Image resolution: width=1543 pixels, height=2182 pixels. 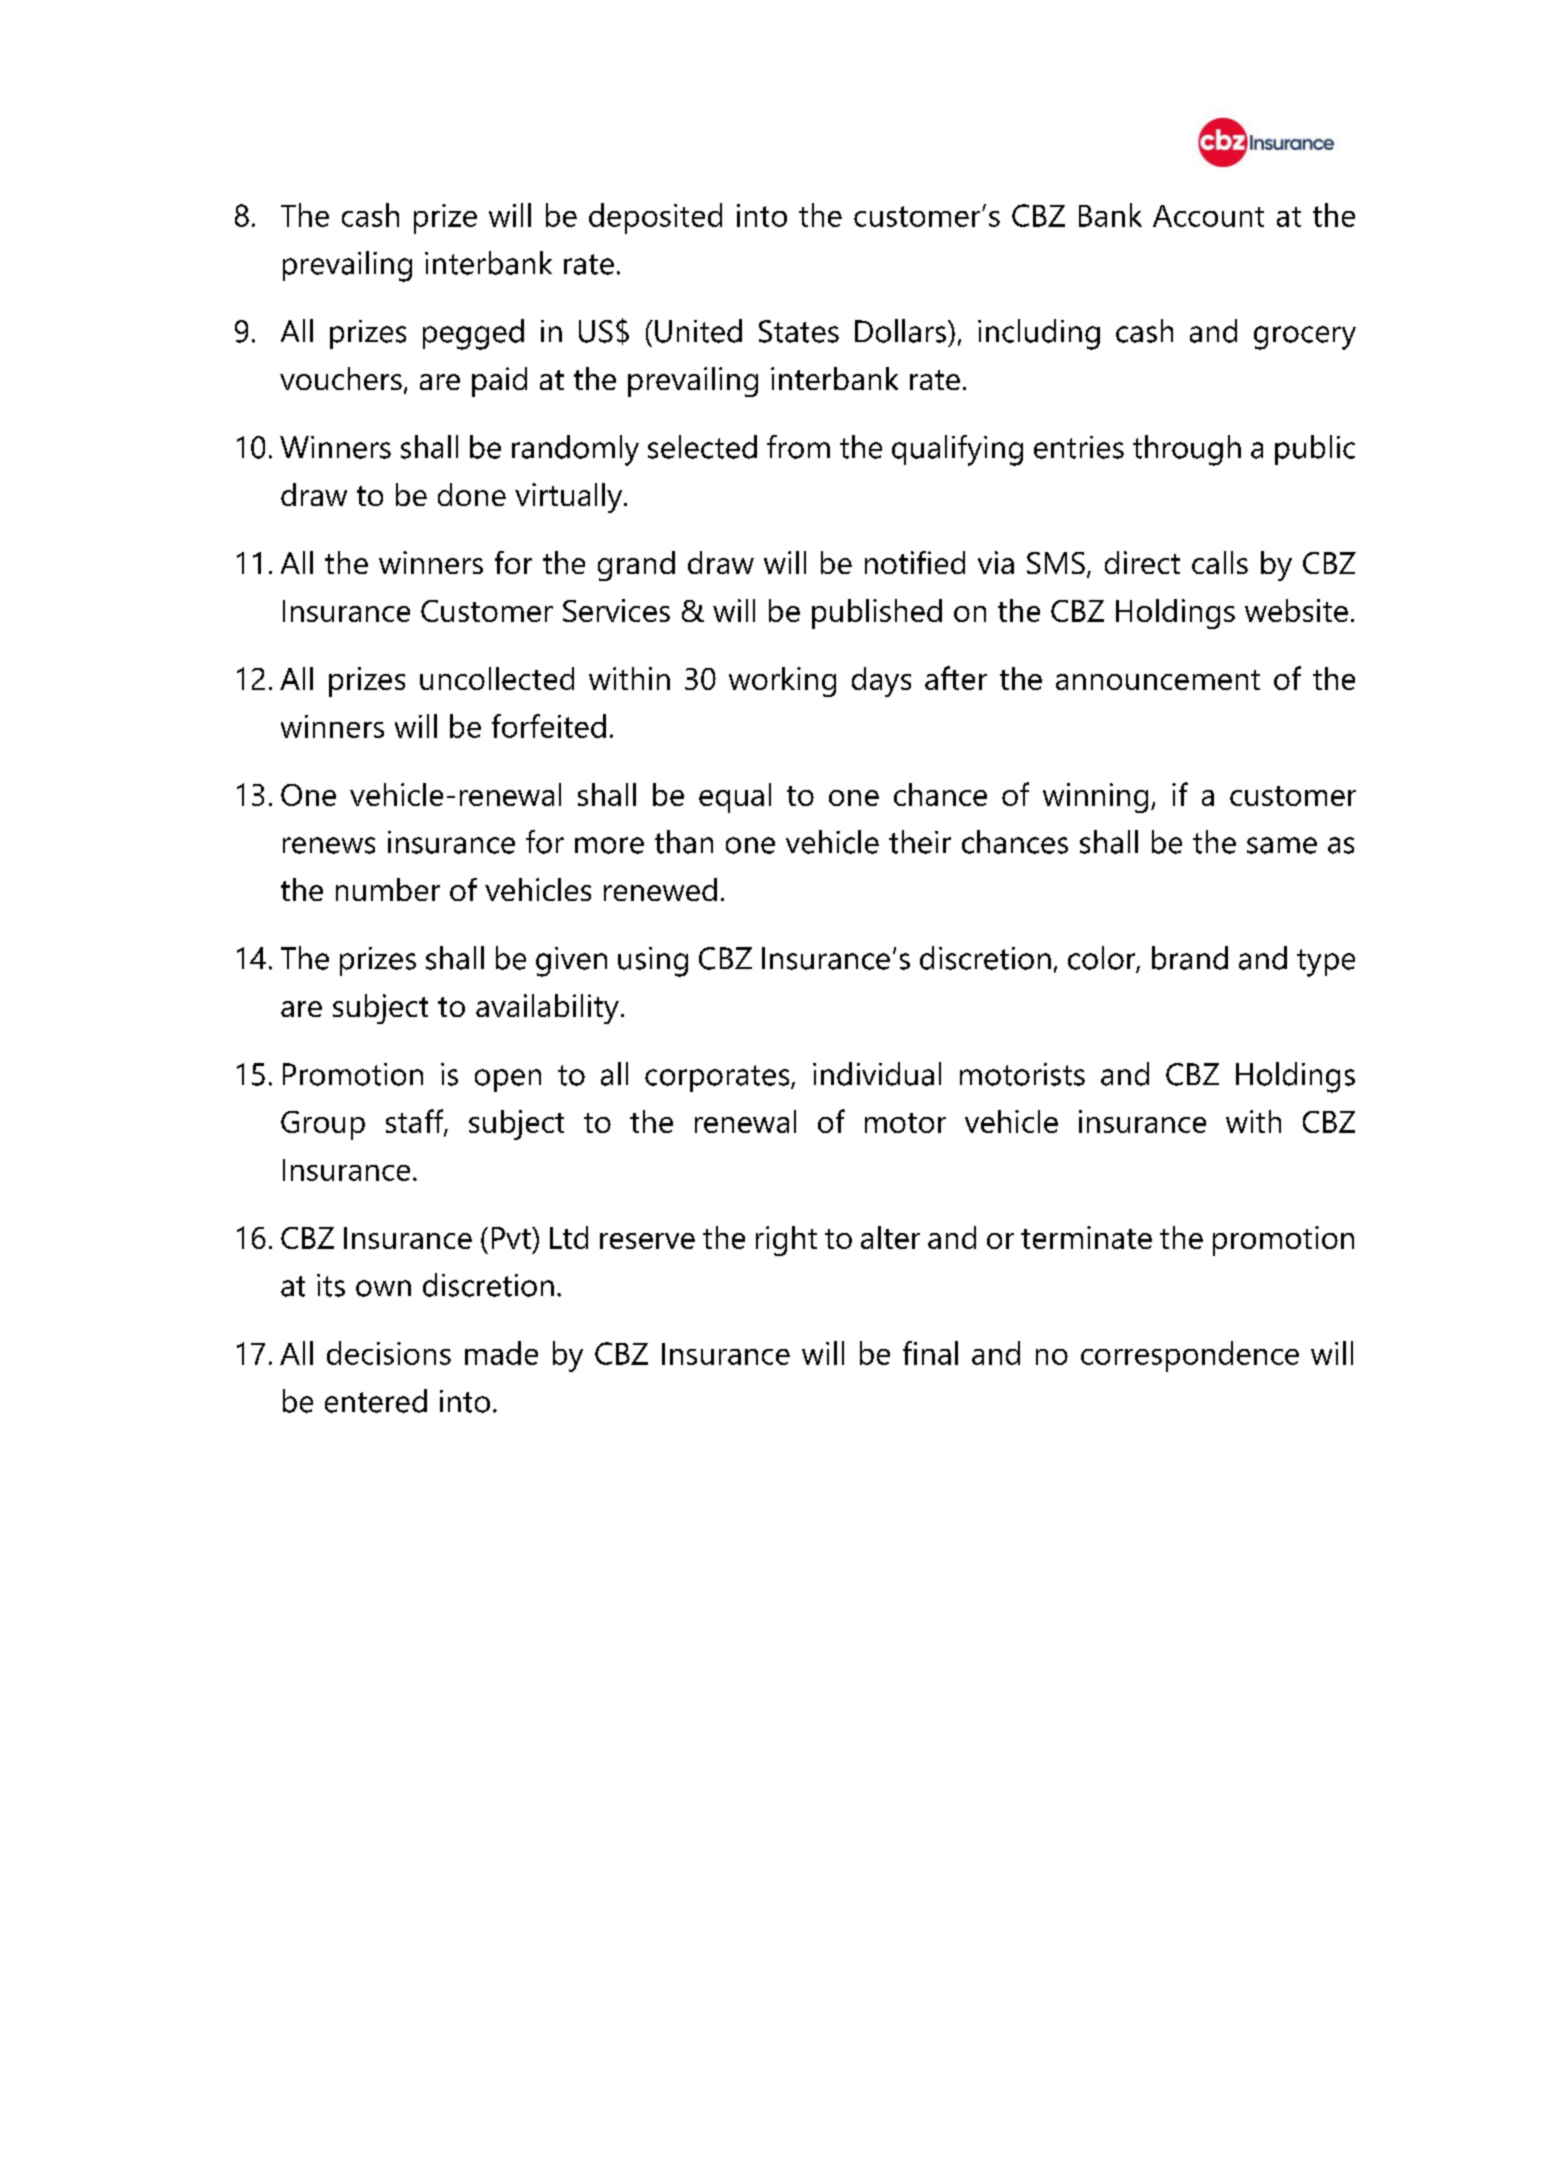 What do you see at coordinates (389, 1353) in the image?
I see `decisions` at bounding box center [389, 1353].
